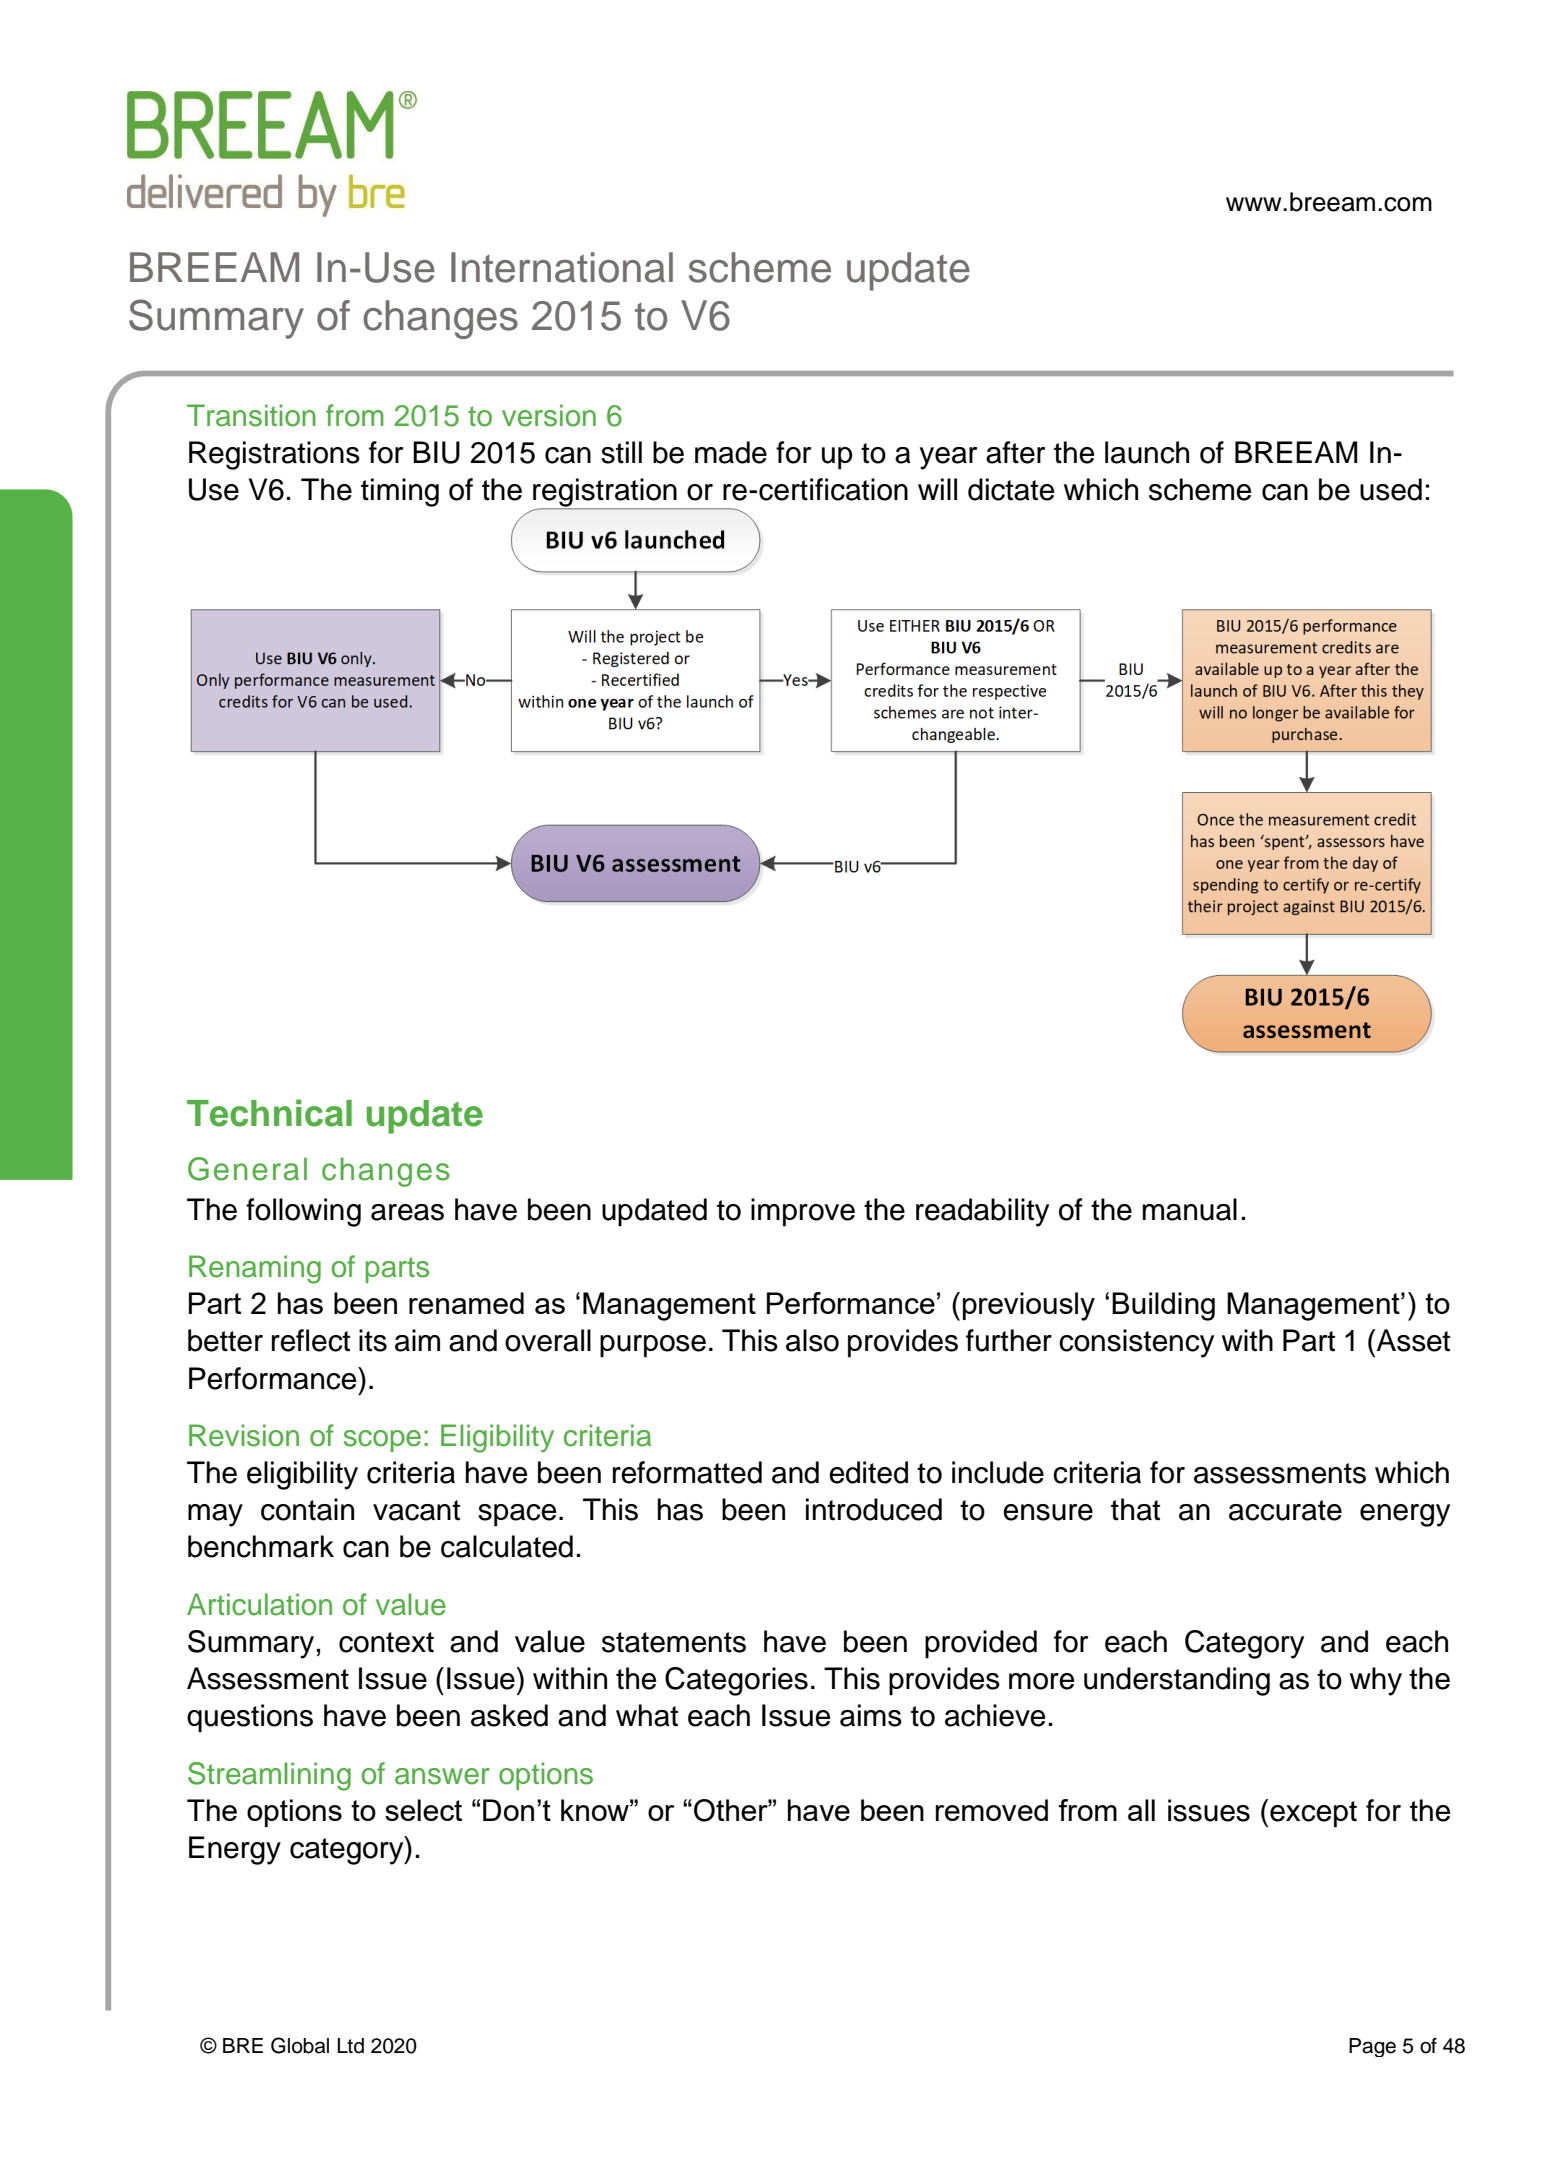 The height and width of the screenshot is (2183, 1544). I want to click on Ltd, so click(350, 2046).
